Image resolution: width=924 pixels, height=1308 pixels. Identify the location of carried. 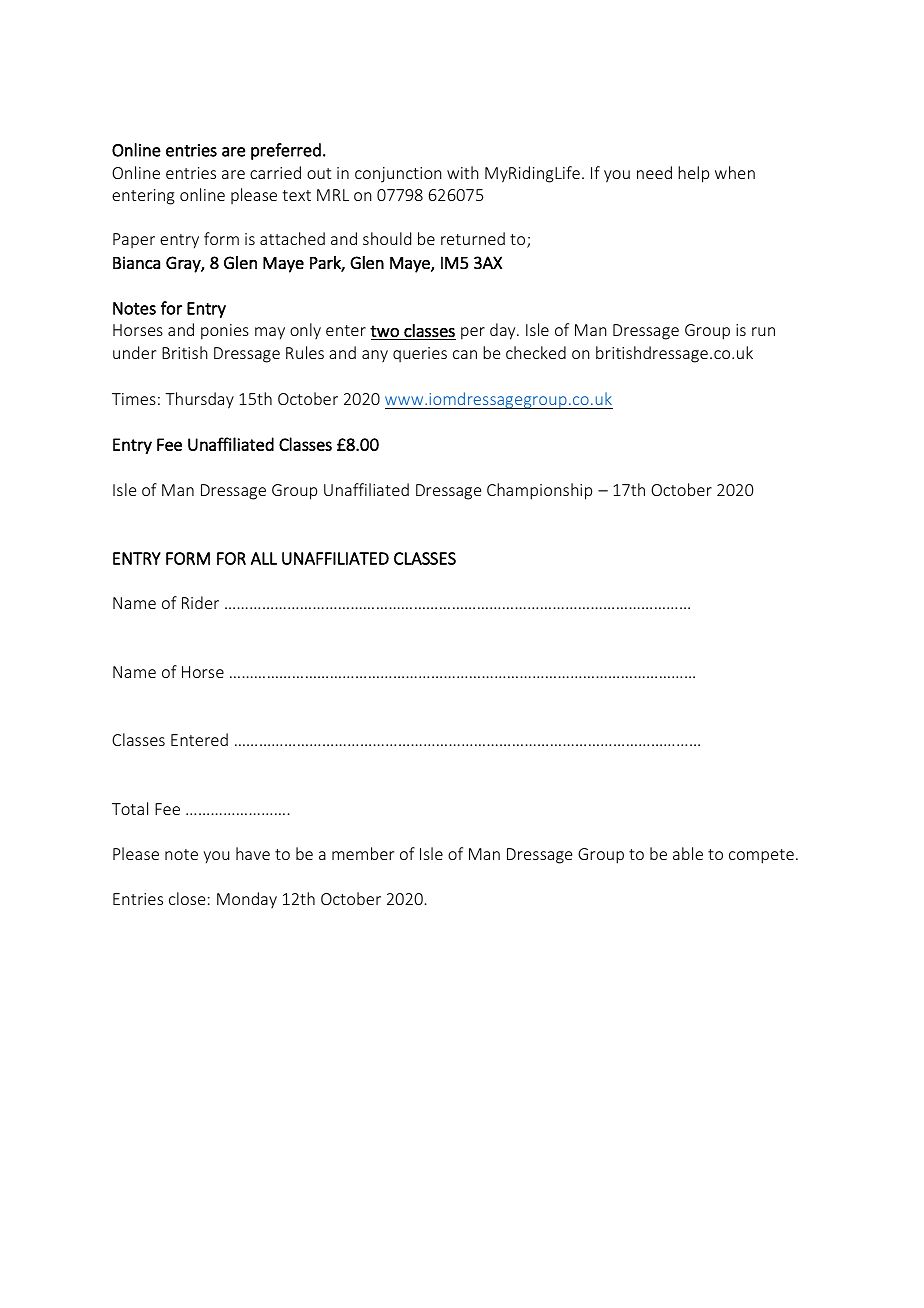
(275, 172).
